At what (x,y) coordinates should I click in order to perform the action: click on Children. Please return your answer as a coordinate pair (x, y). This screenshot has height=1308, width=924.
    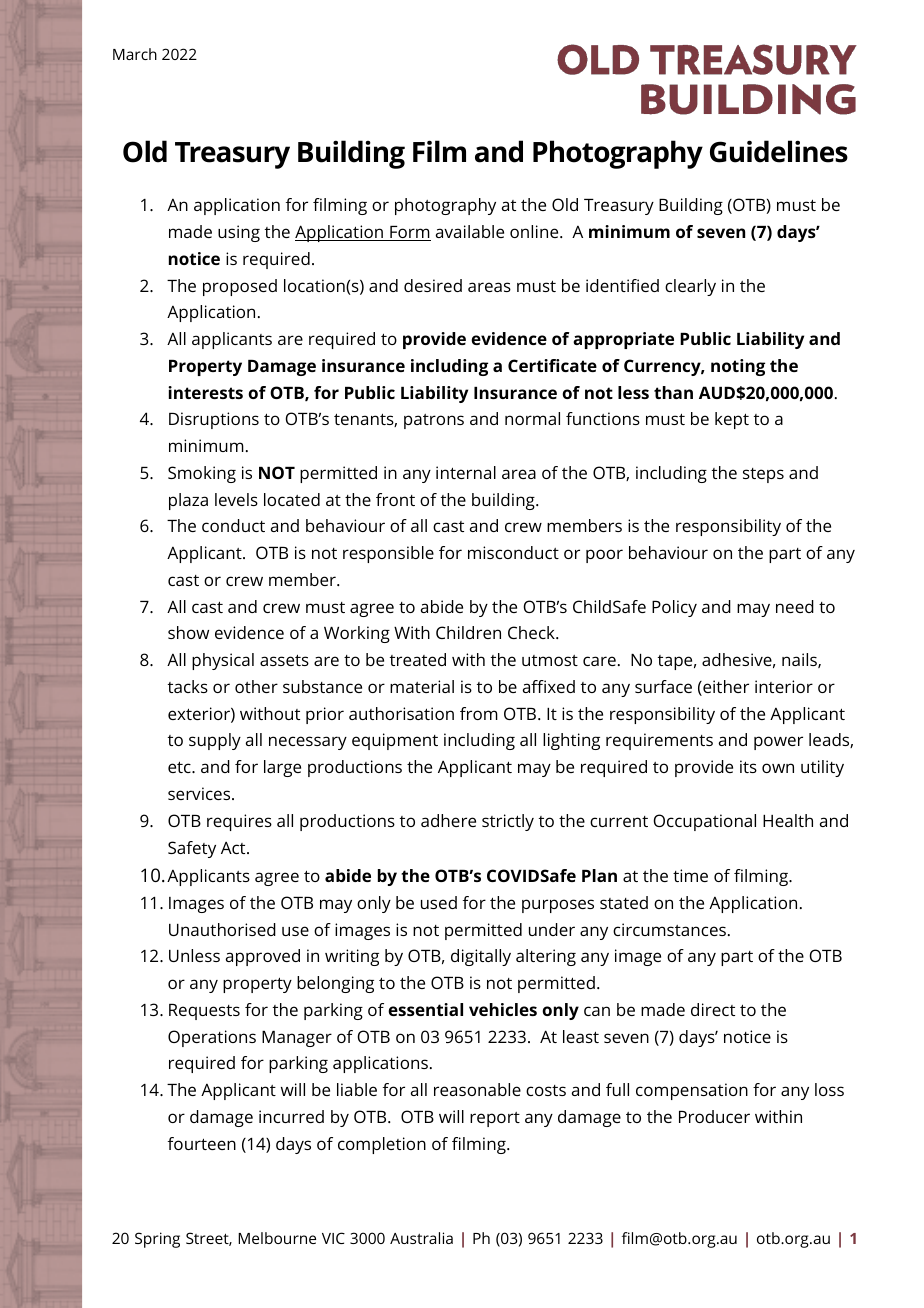
    Looking at the image, I should click on (468, 632).
